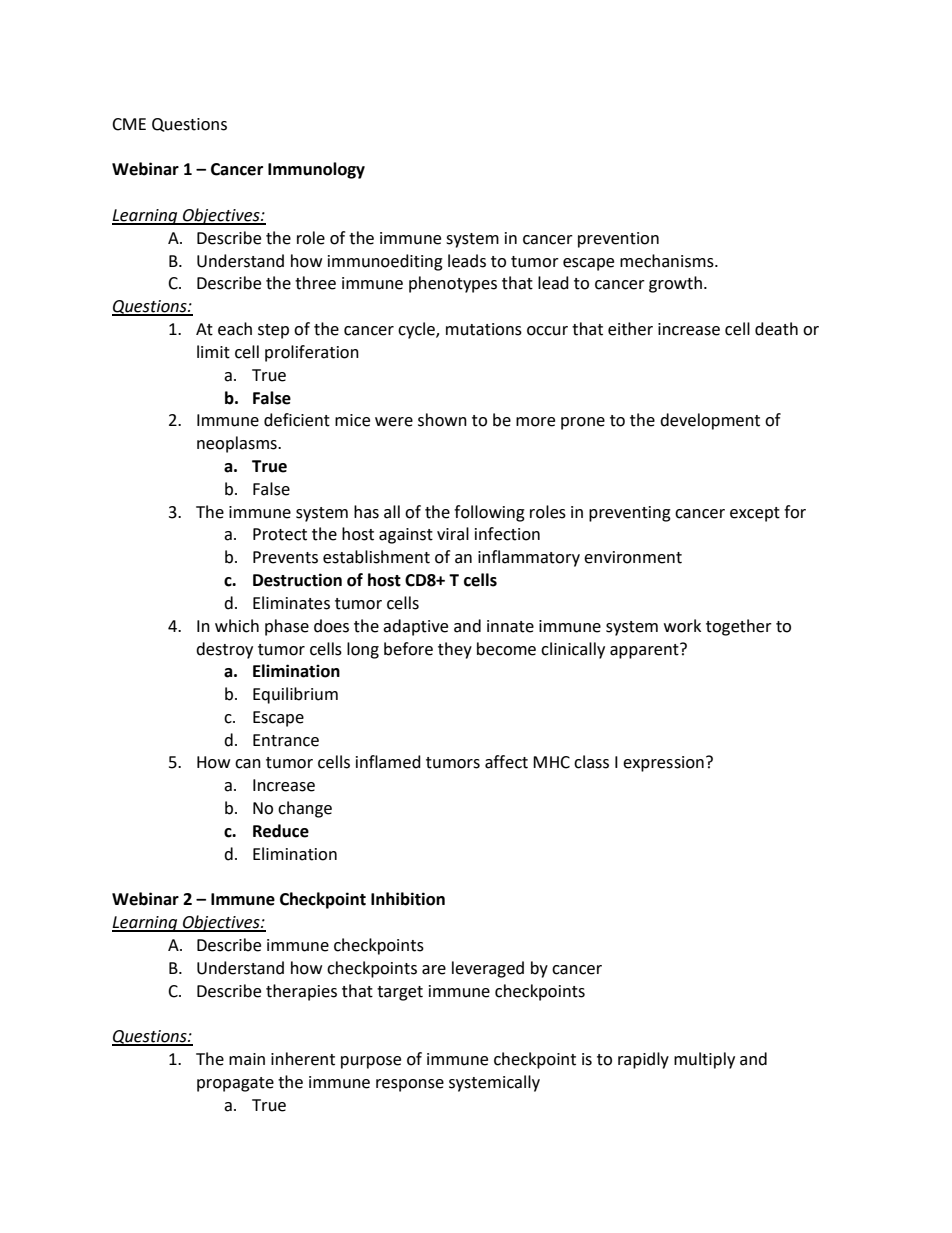  Describe the element at coordinates (237, 626) in the document. I see `which` at that location.
